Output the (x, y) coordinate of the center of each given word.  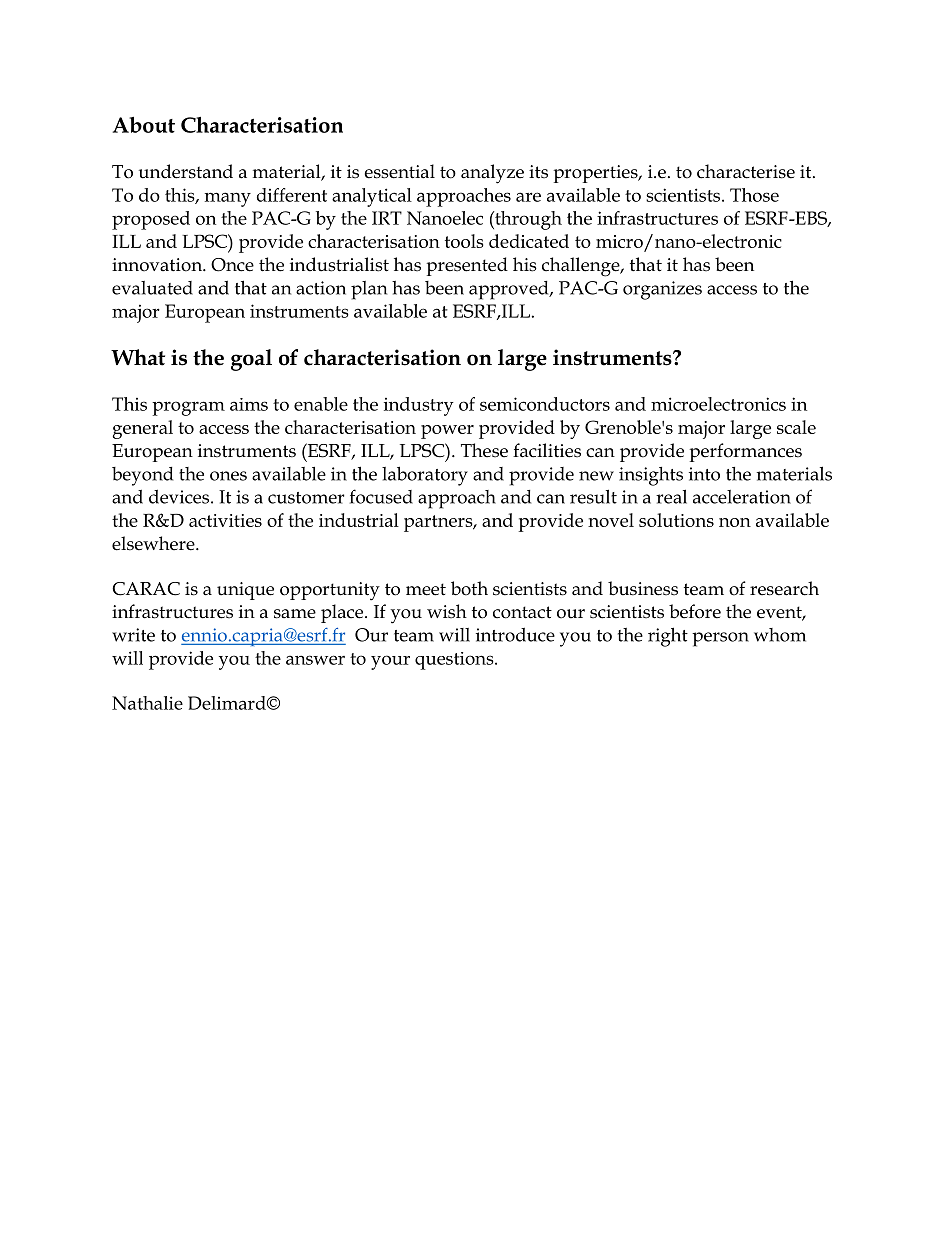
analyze (492, 174)
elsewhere (154, 543)
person (720, 639)
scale (796, 427)
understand (186, 171)
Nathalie (147, 703)
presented (467, 266)
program (188, 408)
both (469, 588)
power (447, 432)
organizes (662, 290)
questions (455, 661)
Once (232, 265)
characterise (746, 171)
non (735, 522)
